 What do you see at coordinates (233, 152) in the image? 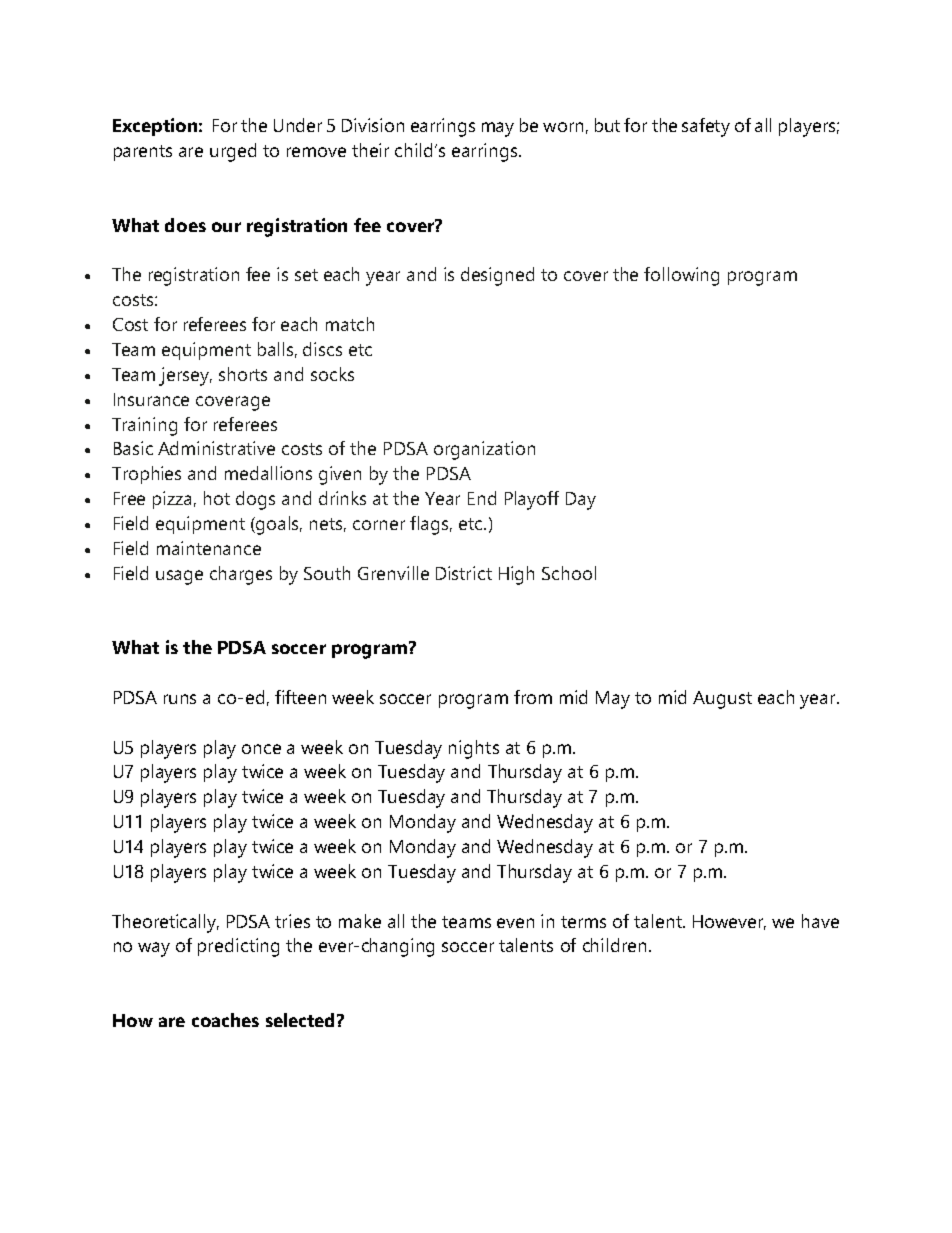
I see `urged` at bounding box center [233, 152].
